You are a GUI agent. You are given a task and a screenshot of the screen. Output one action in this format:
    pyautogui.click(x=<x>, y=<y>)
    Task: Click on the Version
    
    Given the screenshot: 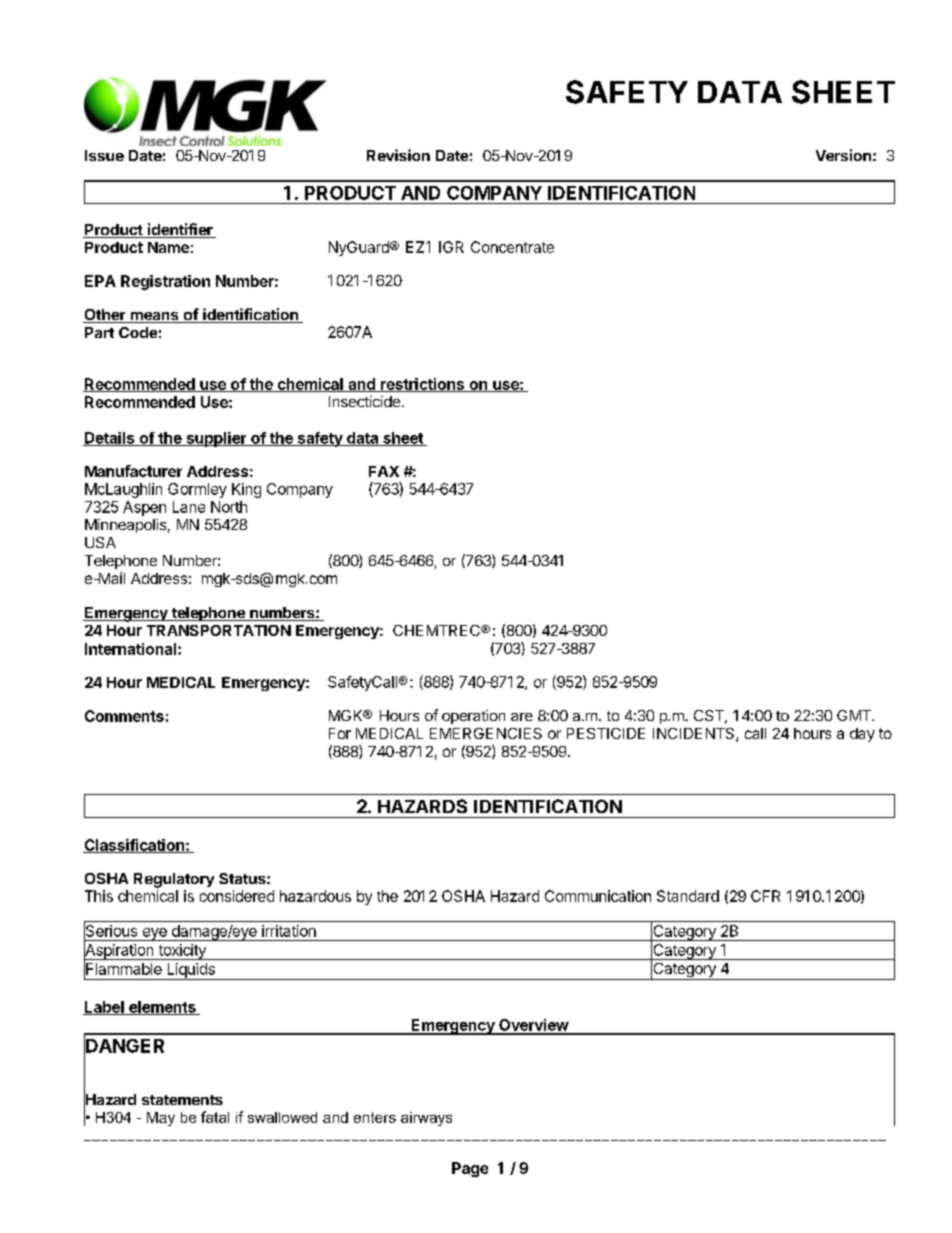 What is the action you would take?
    pyautogui.click(x=843, y=155)
